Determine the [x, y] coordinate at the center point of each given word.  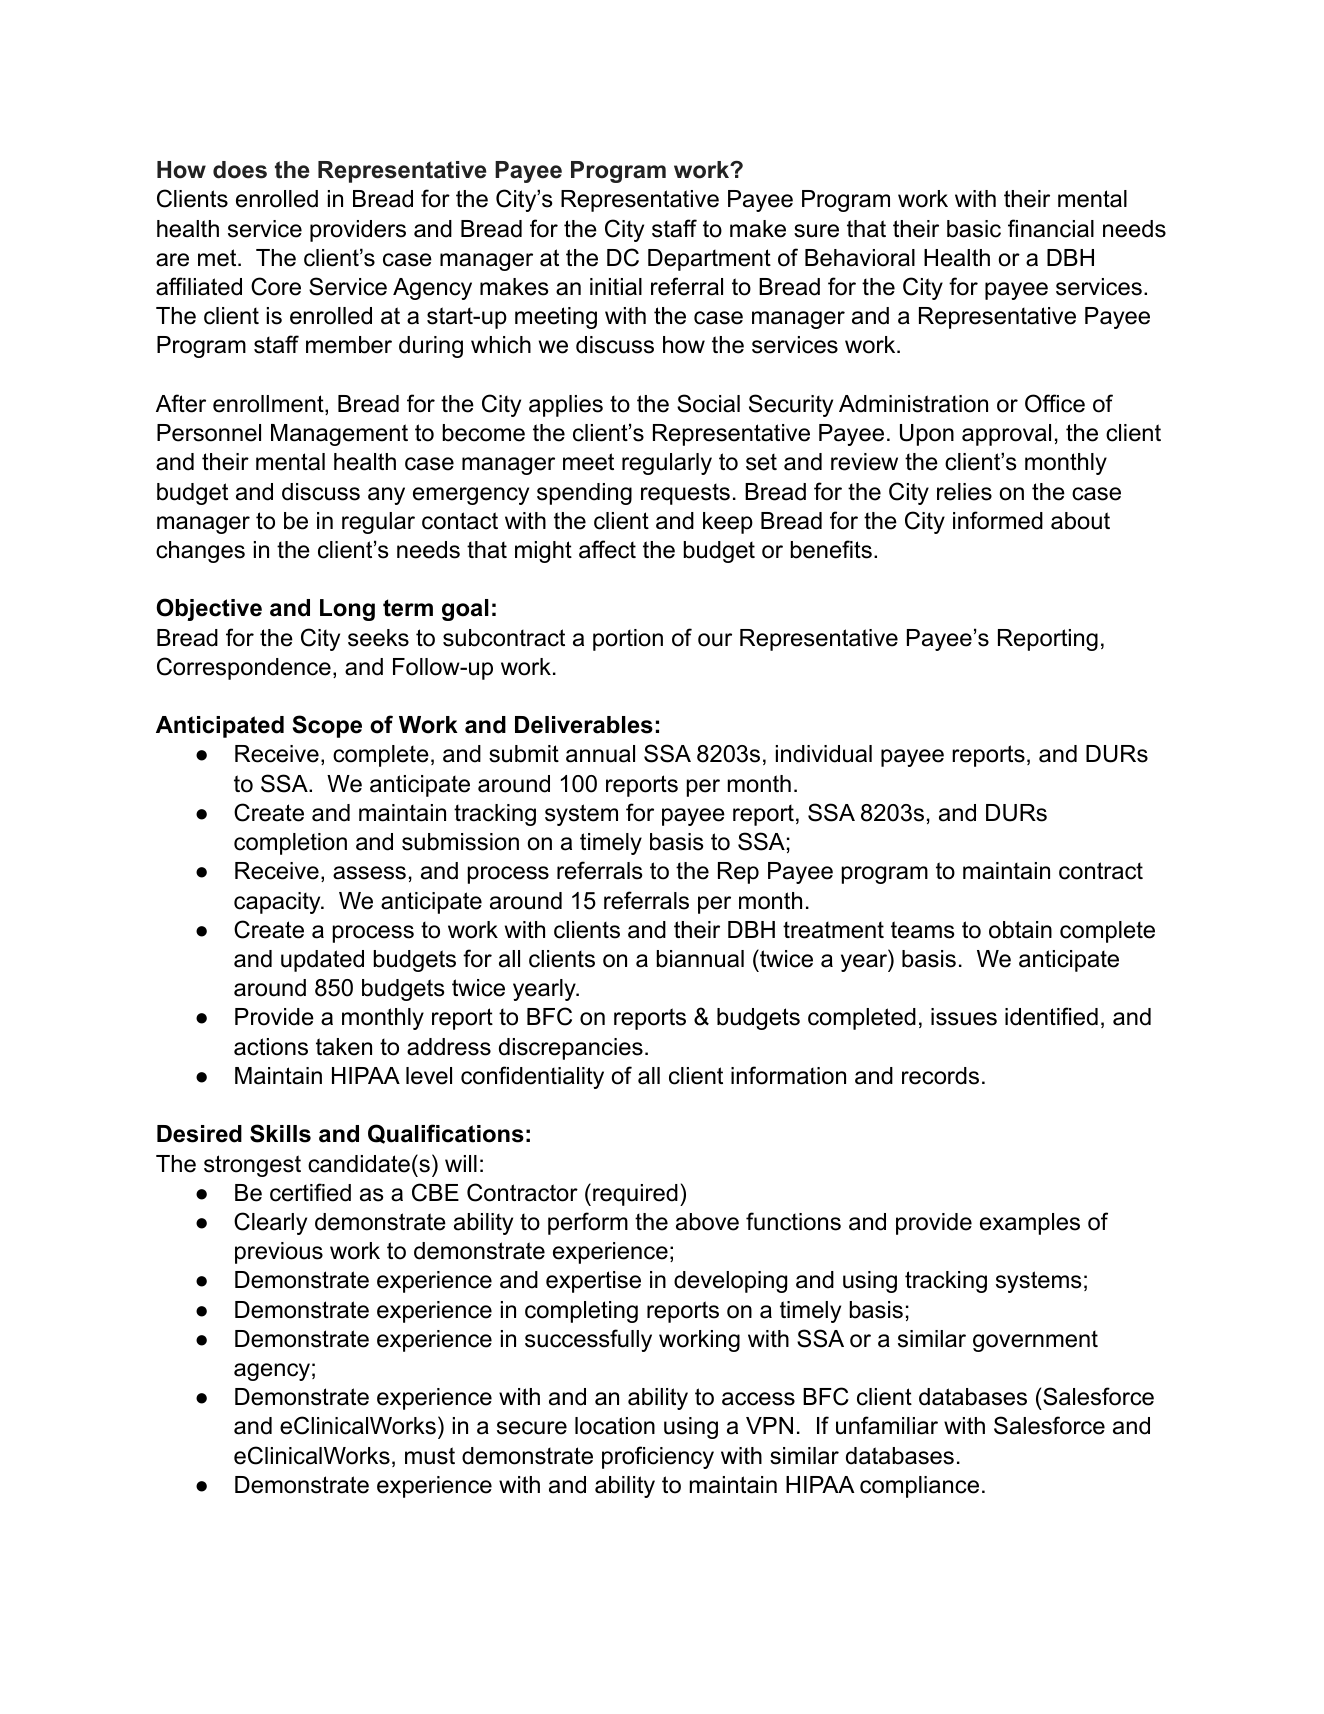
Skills [280, 1133]
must [430, 1456]
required [635, 1195]
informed [998, 520]
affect [607, 549]
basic [974, 229]
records [940, 1076]
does [240, 170]
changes [200, 552]
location [615, 1426]
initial [616, 287]
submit [524, 754]
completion [290, 844]
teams [923, 930]
